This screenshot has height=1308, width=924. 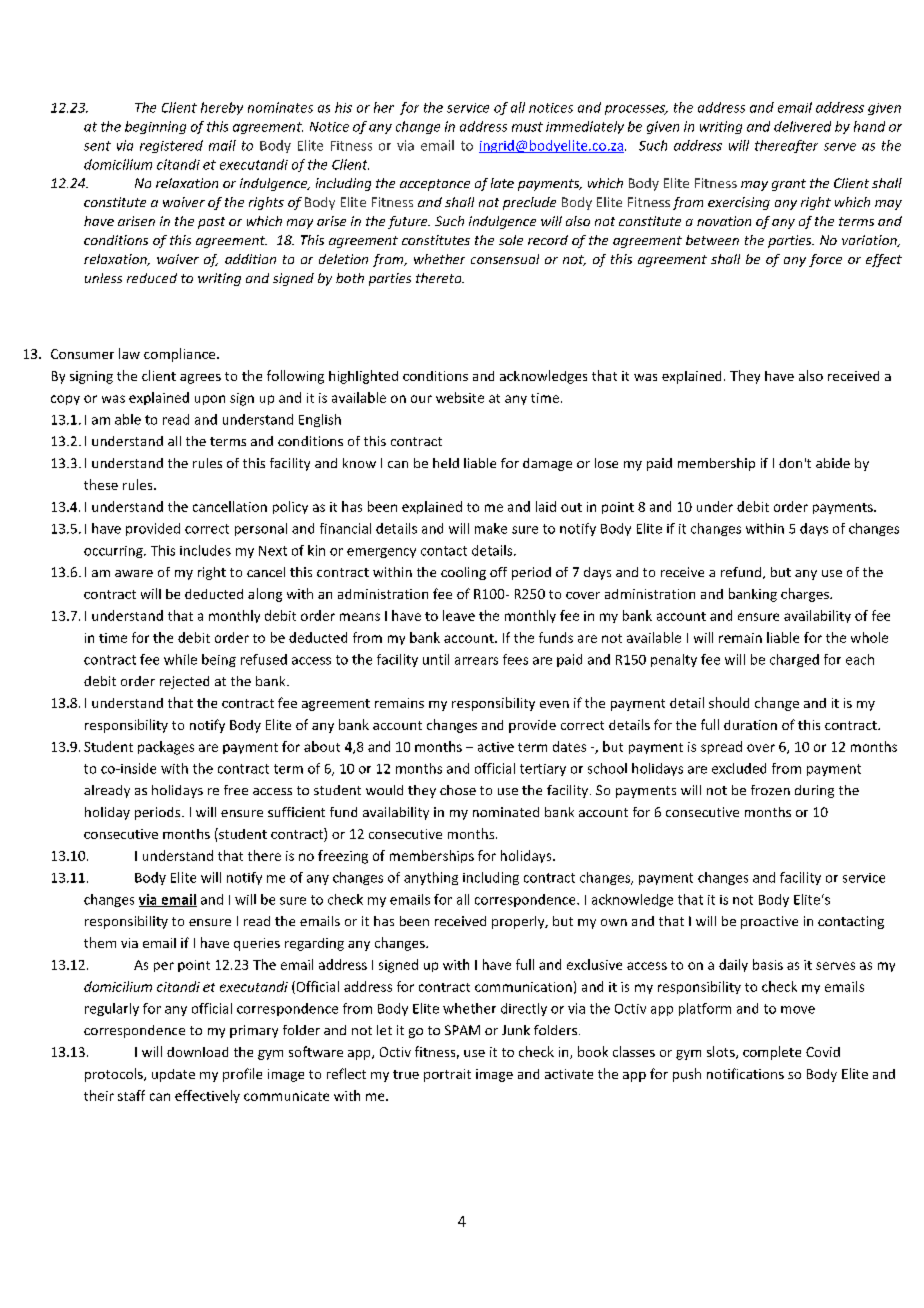 What do you see at coordinates (155, 127) in the screenshot?
I see `beginning` at bounding box center [155, 127].
